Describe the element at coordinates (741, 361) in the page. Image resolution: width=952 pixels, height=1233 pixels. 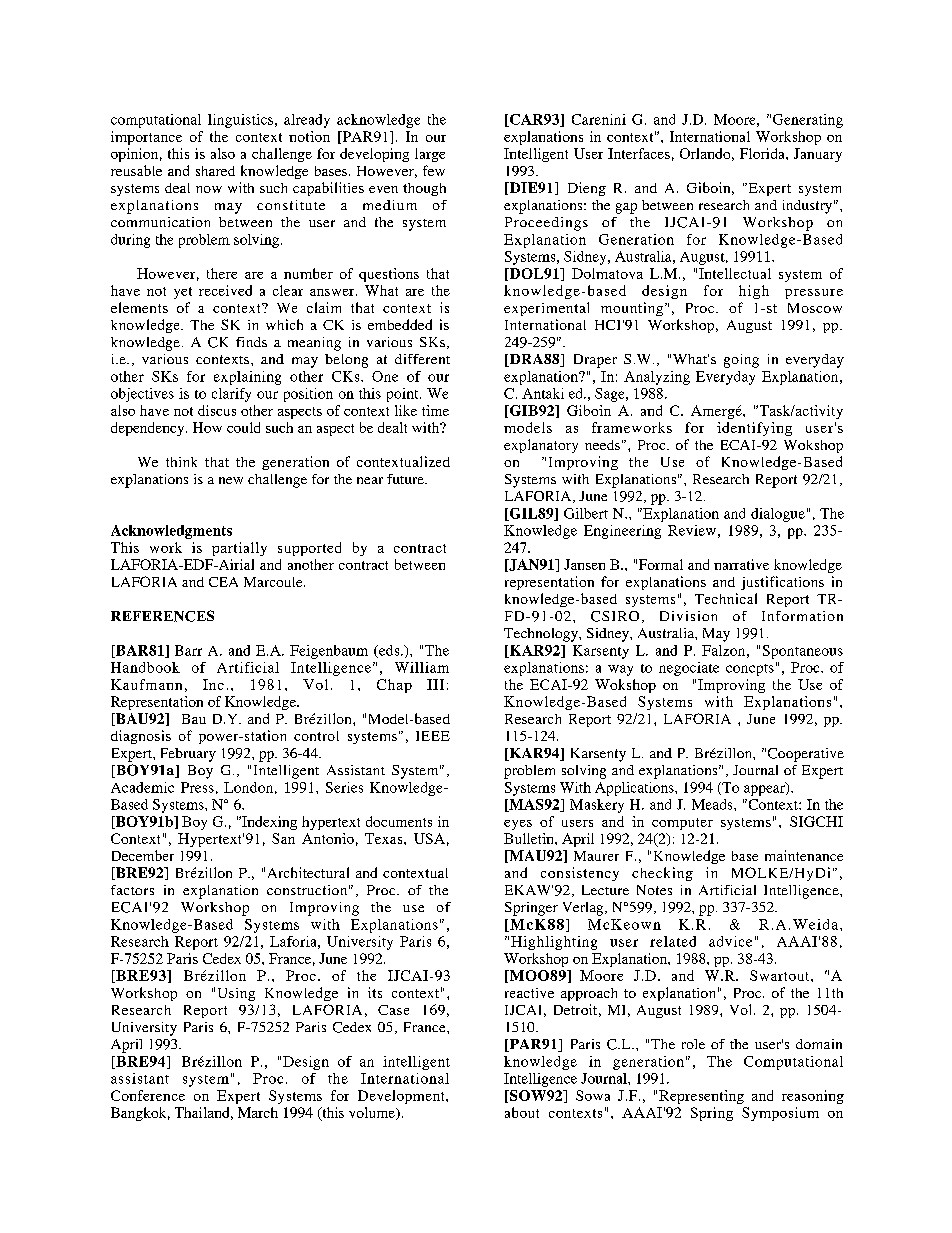
I see `going` at that location.
